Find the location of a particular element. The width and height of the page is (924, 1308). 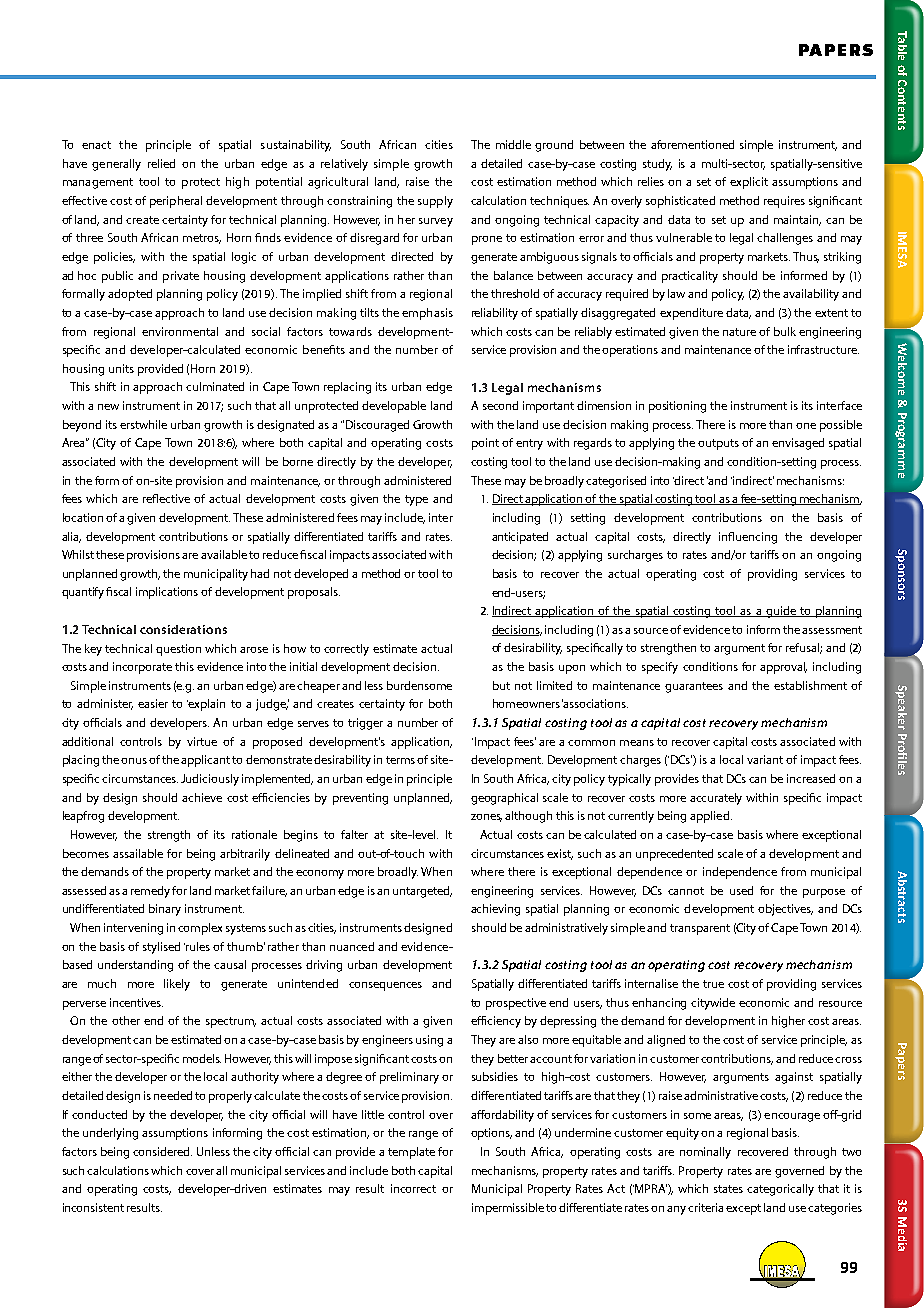

likely is located at coordinates (177, 985).
